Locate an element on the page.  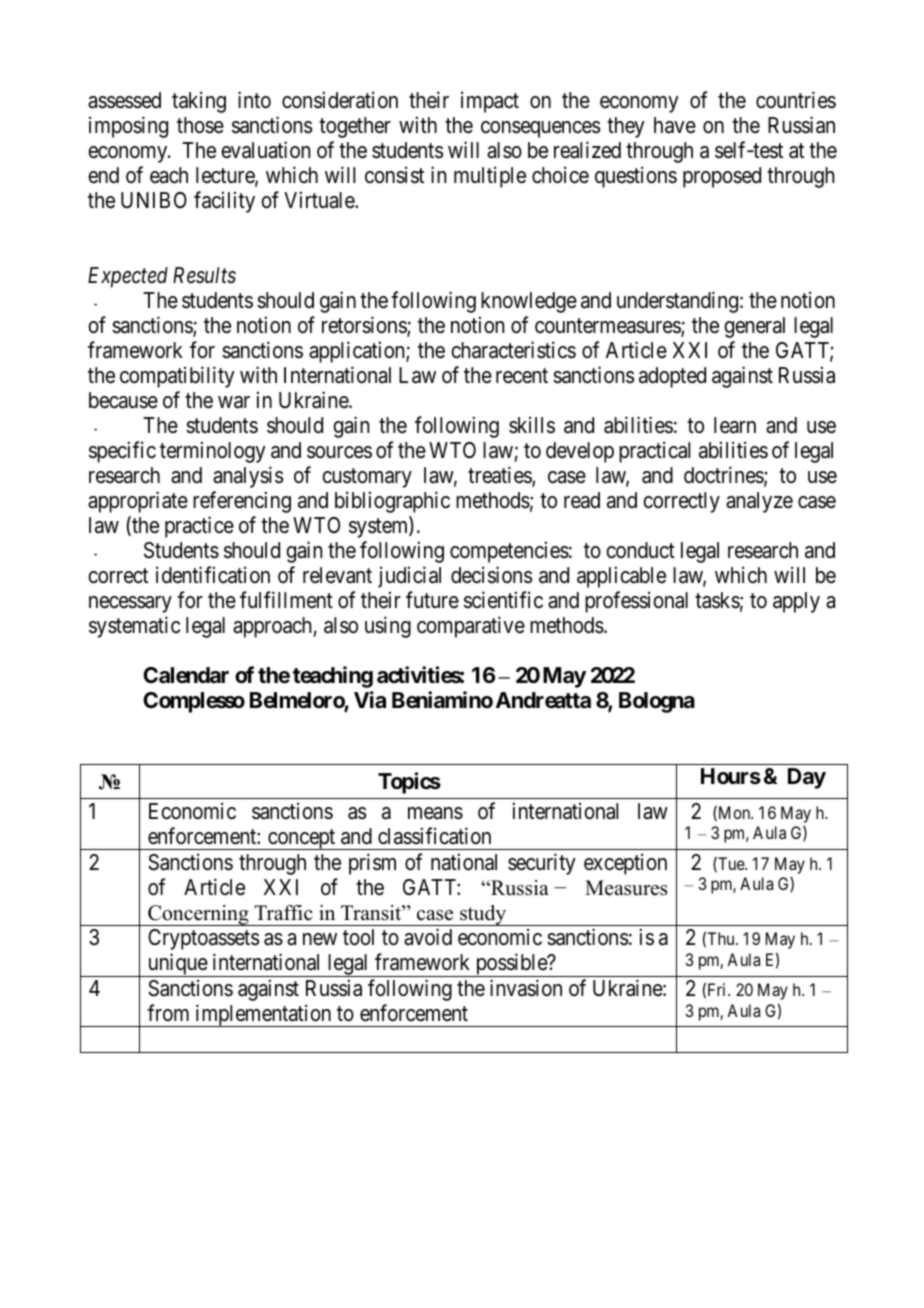
conduct is located at coordinates (640, 550).
